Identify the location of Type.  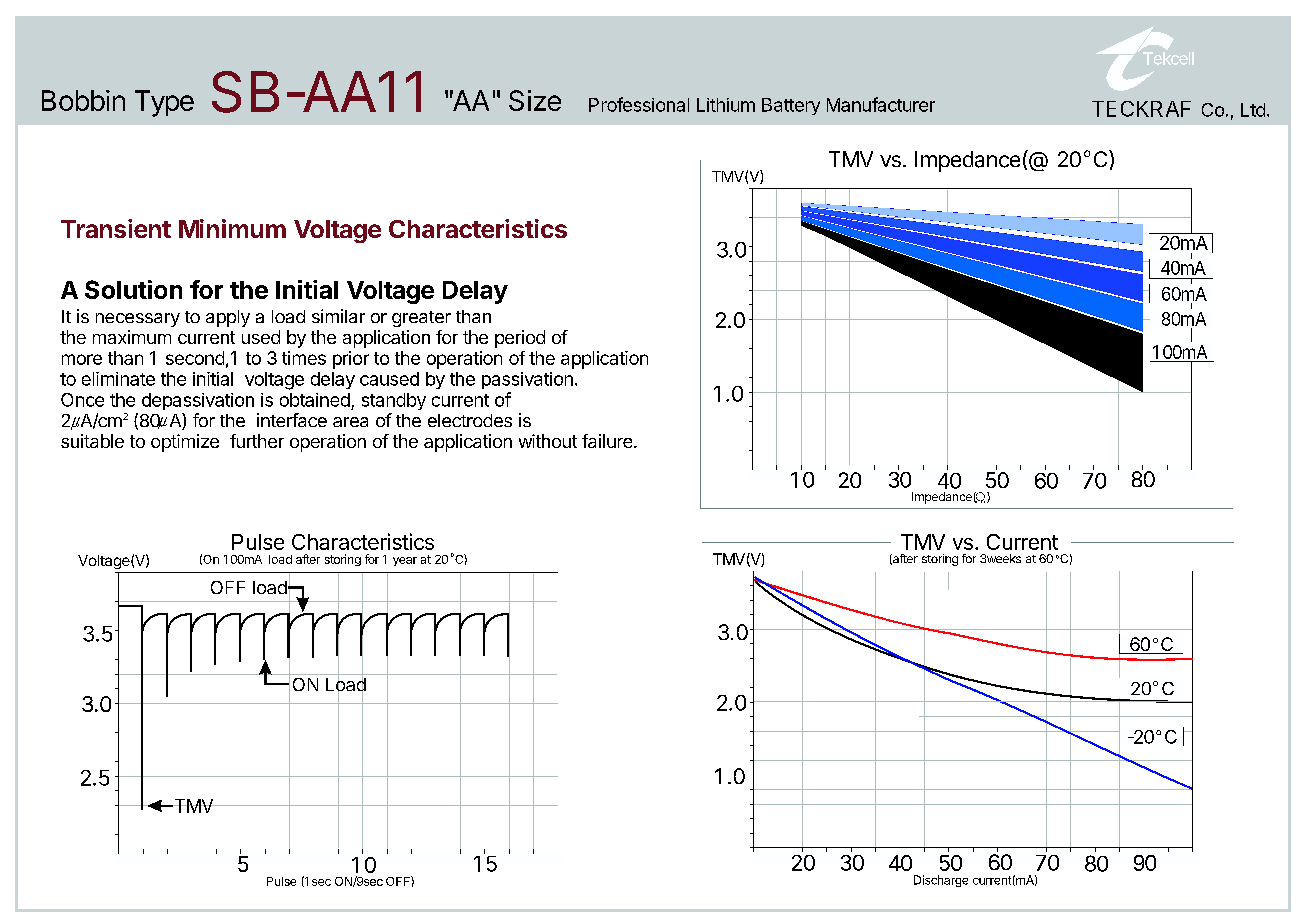
(164, 103).
